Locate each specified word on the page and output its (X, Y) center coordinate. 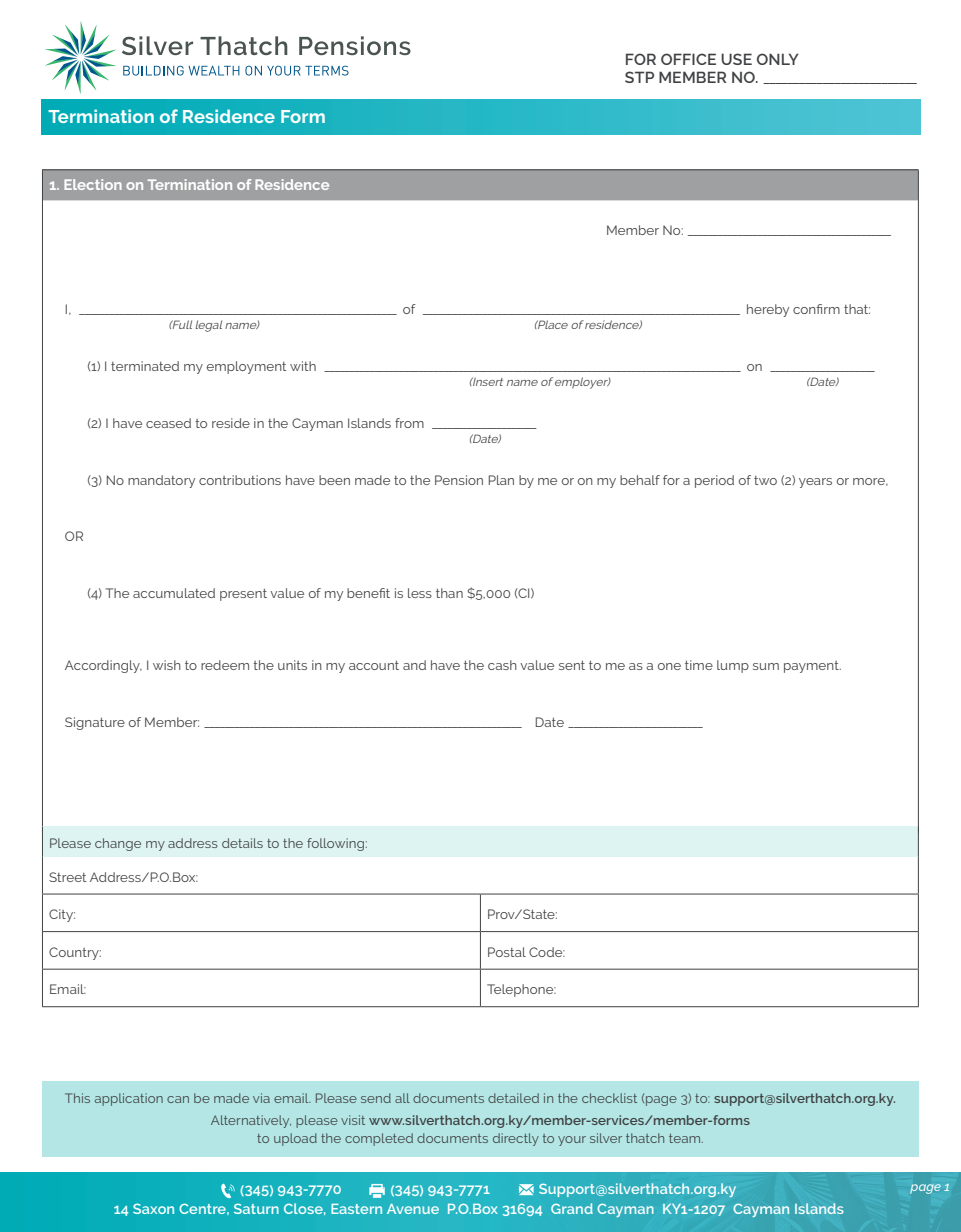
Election (93, 184)
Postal (507, 952)
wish (167, 665)
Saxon (153, 1208)
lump (733, 666)
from (409, 423)
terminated (145, 366)
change (118, 844)
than (449, 593)
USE (736, 59)
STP (639, 77)
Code (547, 952)
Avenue (413, 1209)
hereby (768, 310)
